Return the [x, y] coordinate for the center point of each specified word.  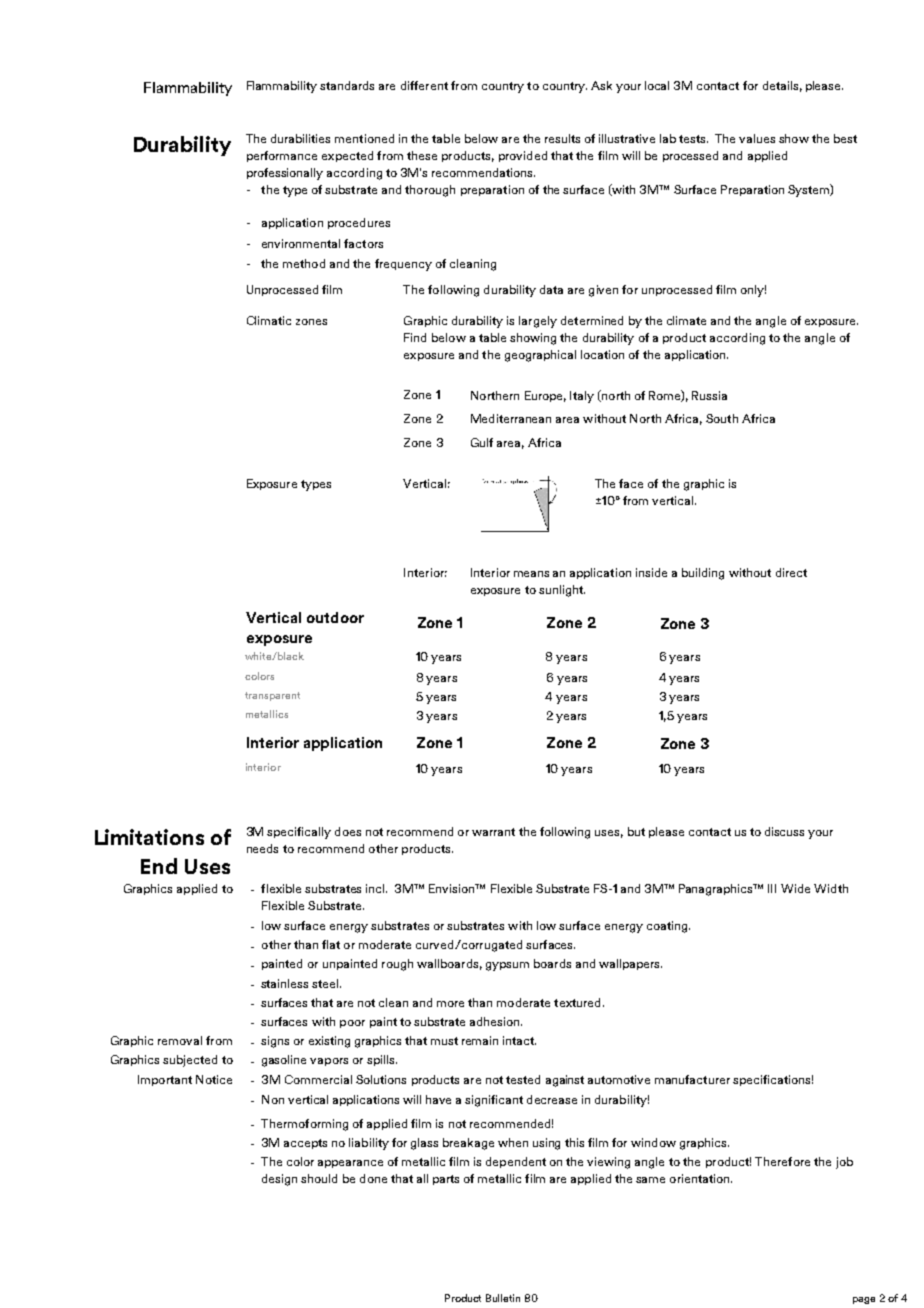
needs [262, 848]
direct [791, 572]
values [757, 138]
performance [282, 156]
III [772, 888]
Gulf [482, 442]
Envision [453, 888]
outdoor [335, 617]
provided [523, 156]
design [279, 1180]
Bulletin [503, 1298]
